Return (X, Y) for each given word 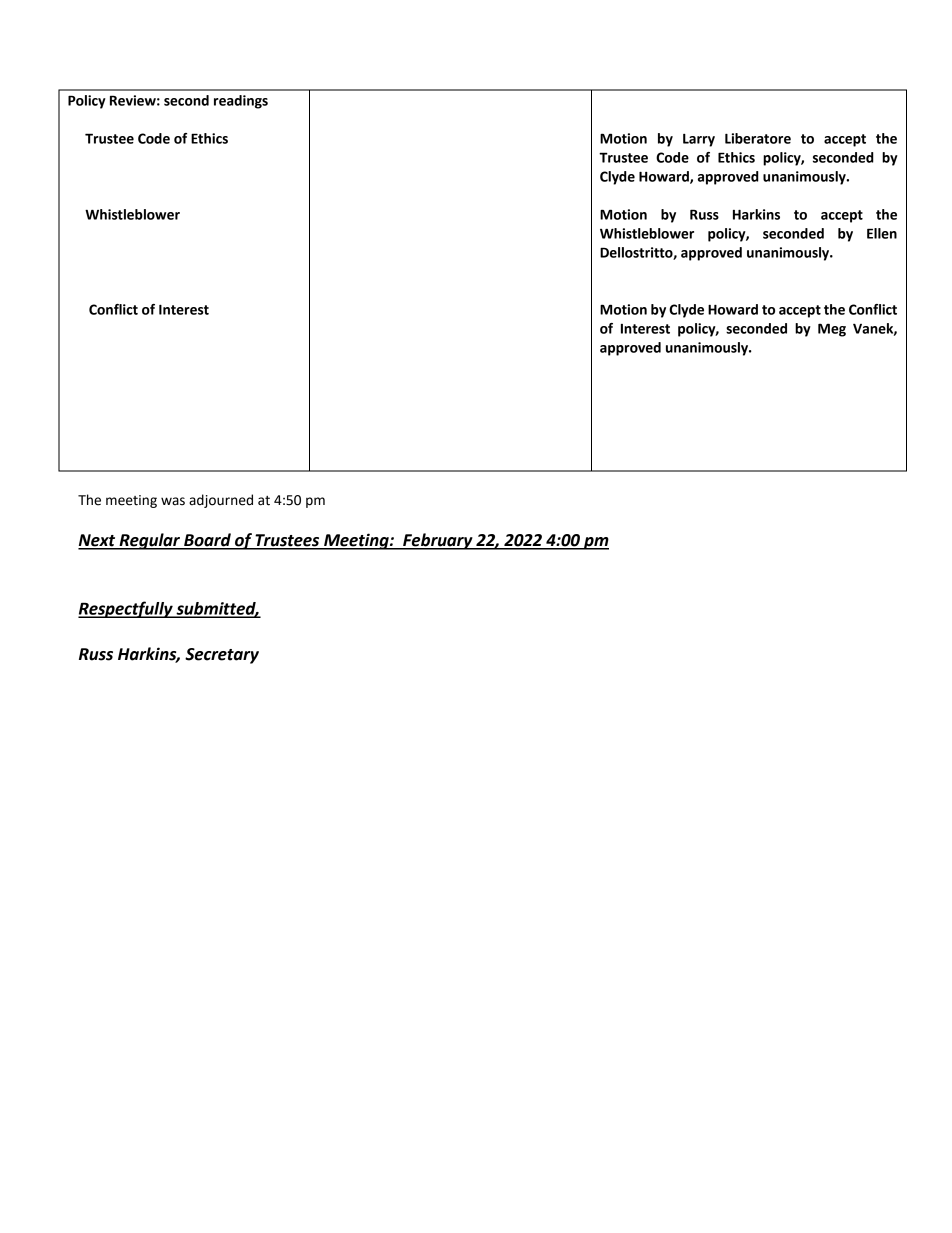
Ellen (882, 233)
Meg (832, 330)
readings (241, 102)
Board (207, 541)
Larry (699, 140)
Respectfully (126, 609)
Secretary (222, 656)
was (173, 501)
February (438, 541)
